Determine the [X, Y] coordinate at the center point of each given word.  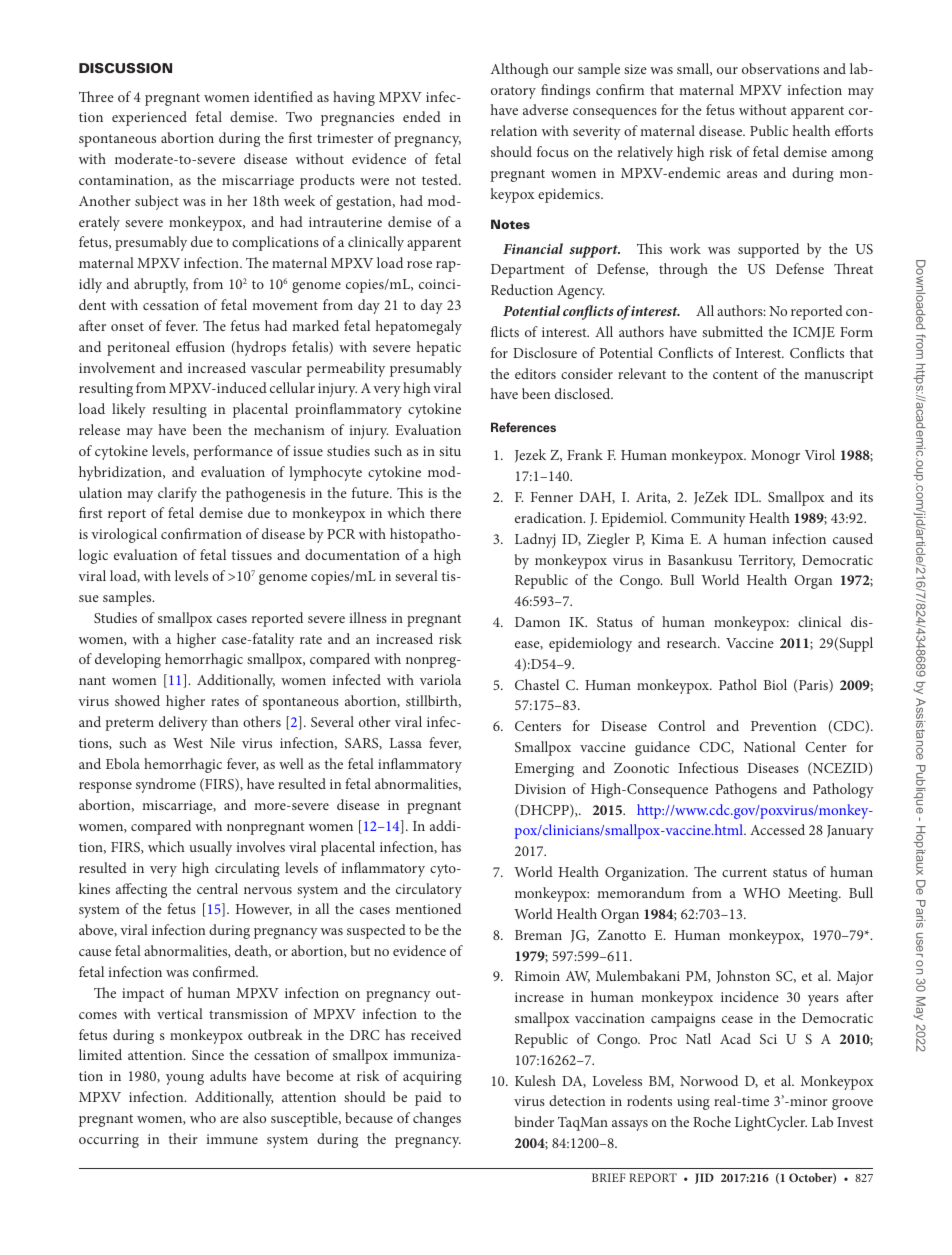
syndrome [166, 785]
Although [519, 70]
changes [437, 1119]
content [735, 374]
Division [540, 789]
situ [450, 451]
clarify [177, 494]
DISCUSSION [125, 68]
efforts [854, 130]
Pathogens [746, 790]
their [183, 1138]
